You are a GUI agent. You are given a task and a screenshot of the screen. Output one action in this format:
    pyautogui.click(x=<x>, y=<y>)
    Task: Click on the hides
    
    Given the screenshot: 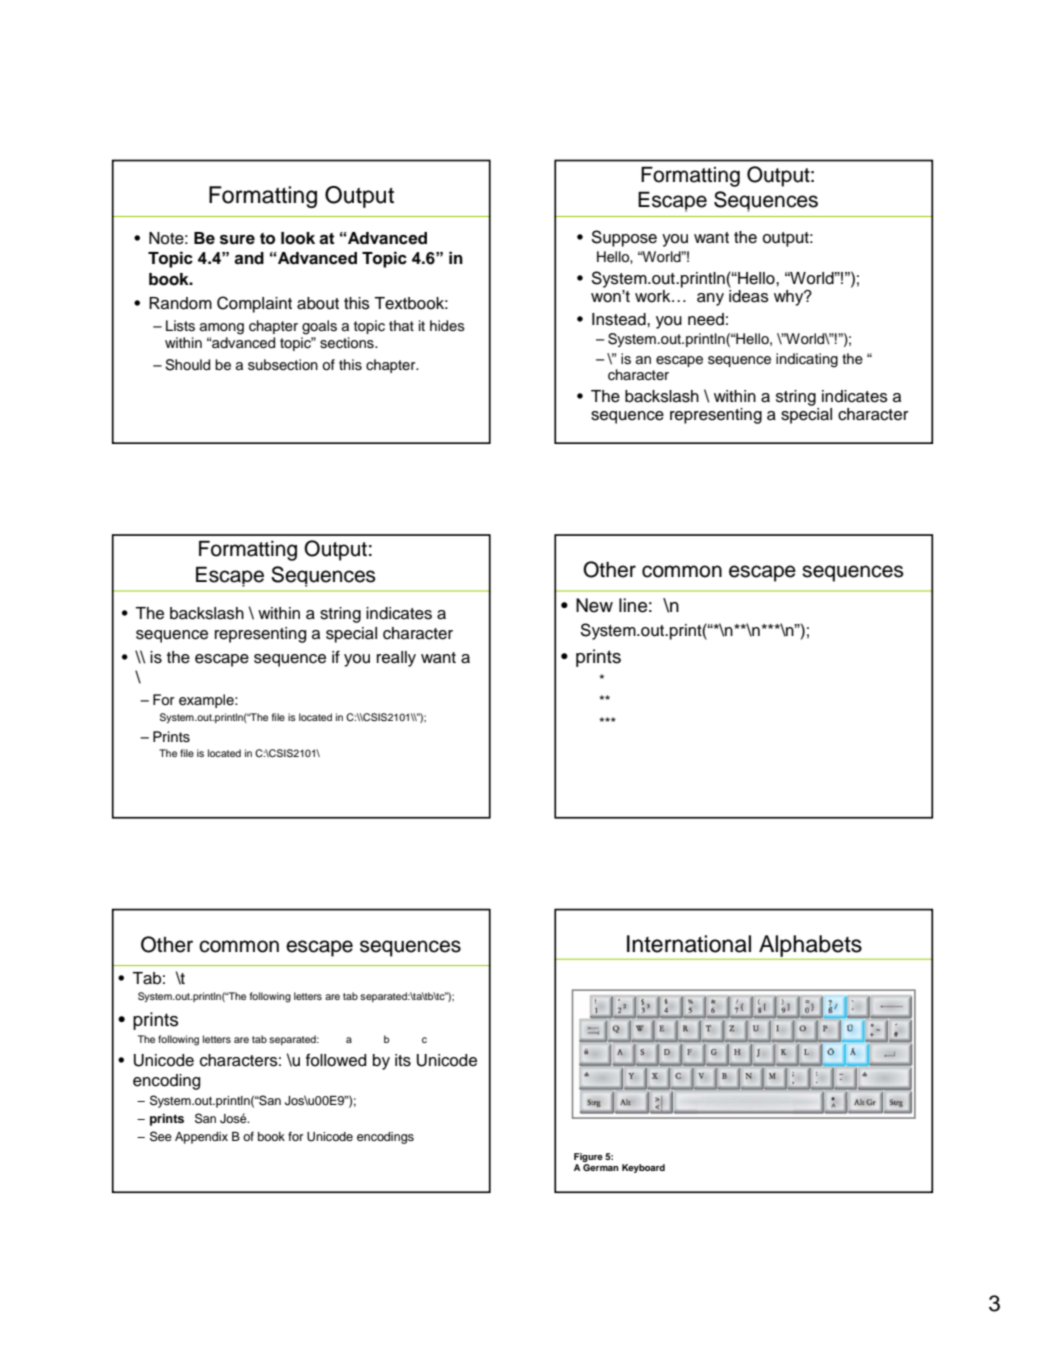 What is the action you would take?
    pyautogui.click(x=447, y=326)
